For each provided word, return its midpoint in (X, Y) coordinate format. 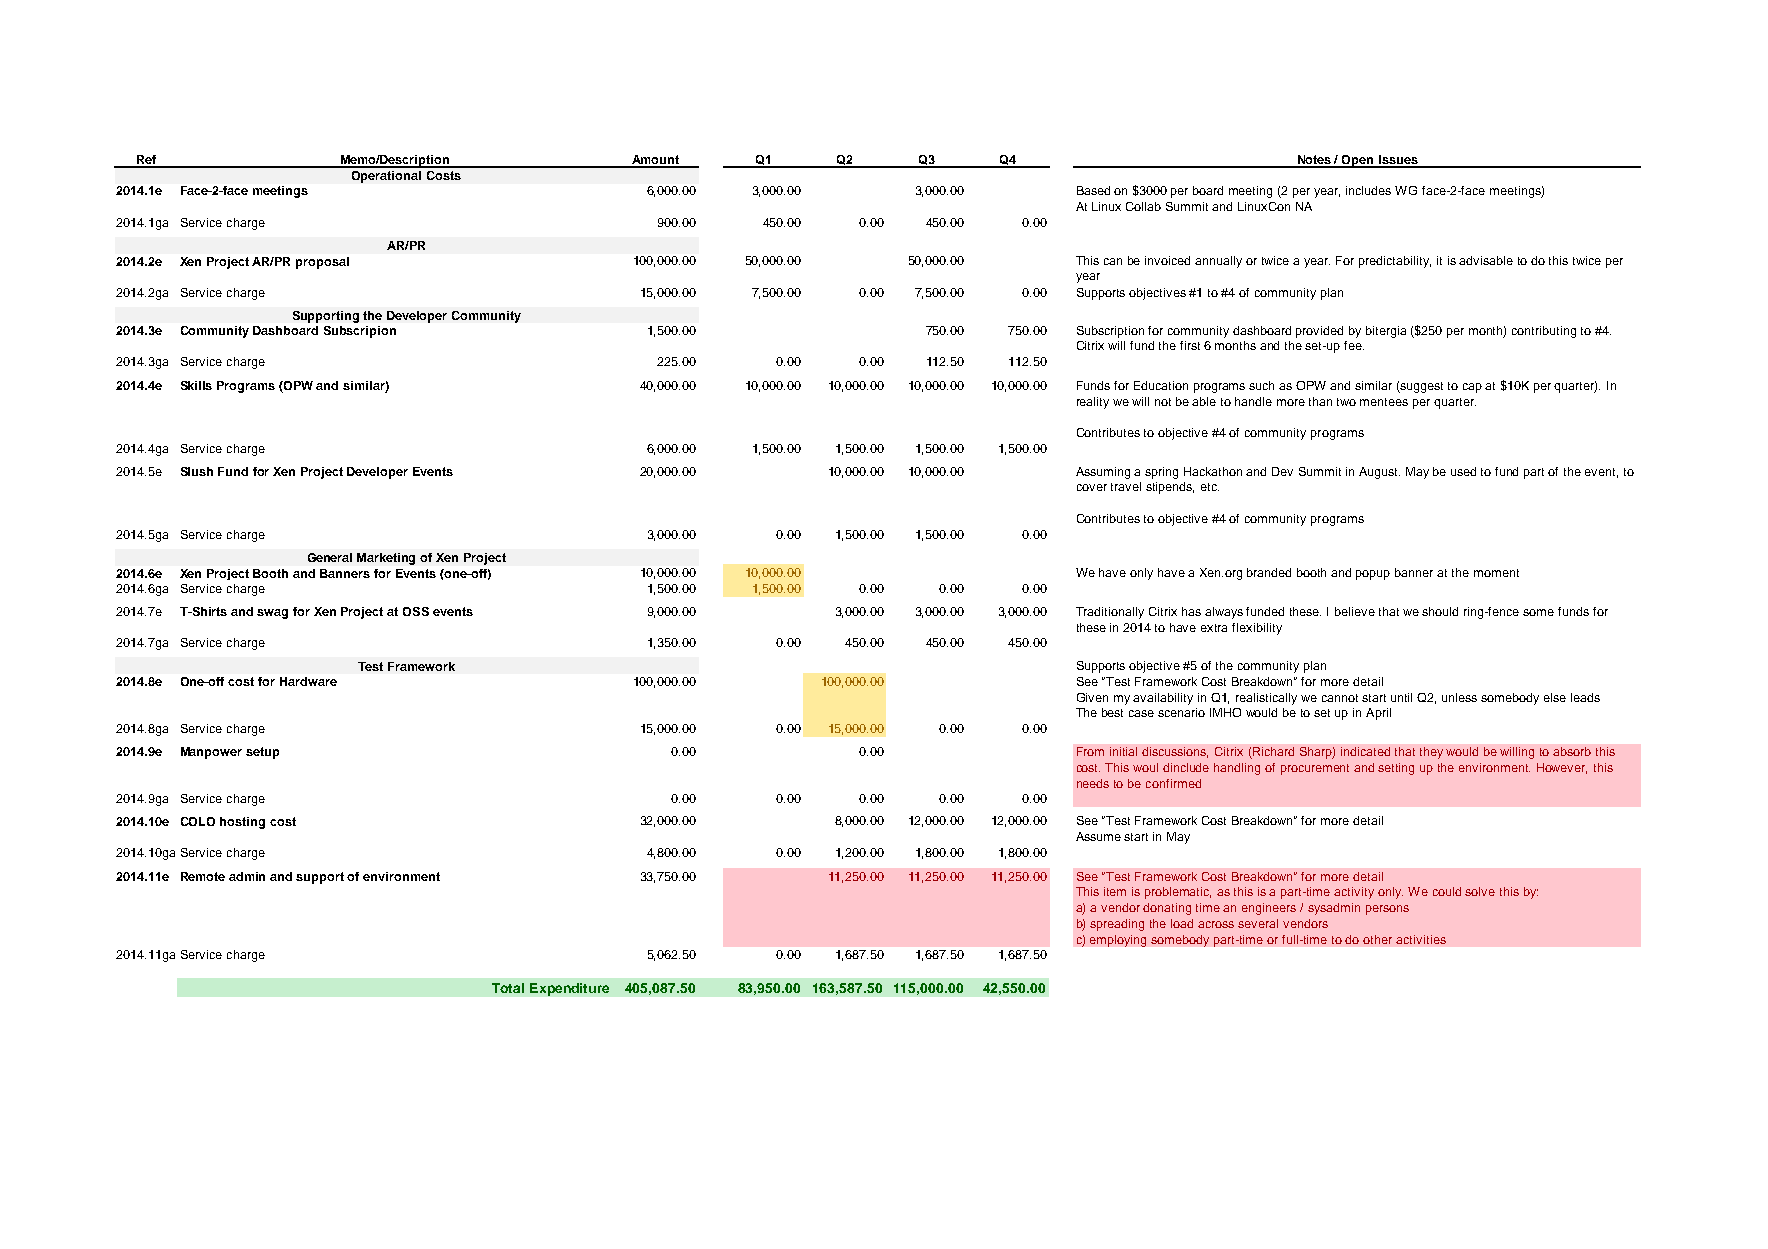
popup (1373, 575)
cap (1472, 388)
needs (1093, 783)
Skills (196, 385)
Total (508, 988)
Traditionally (1110, 613)
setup (262, 753)
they (1431, 753)
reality (1093, 403)
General (330, 557)
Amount (655, 161)
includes (1368, 190)
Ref (146, 161)
